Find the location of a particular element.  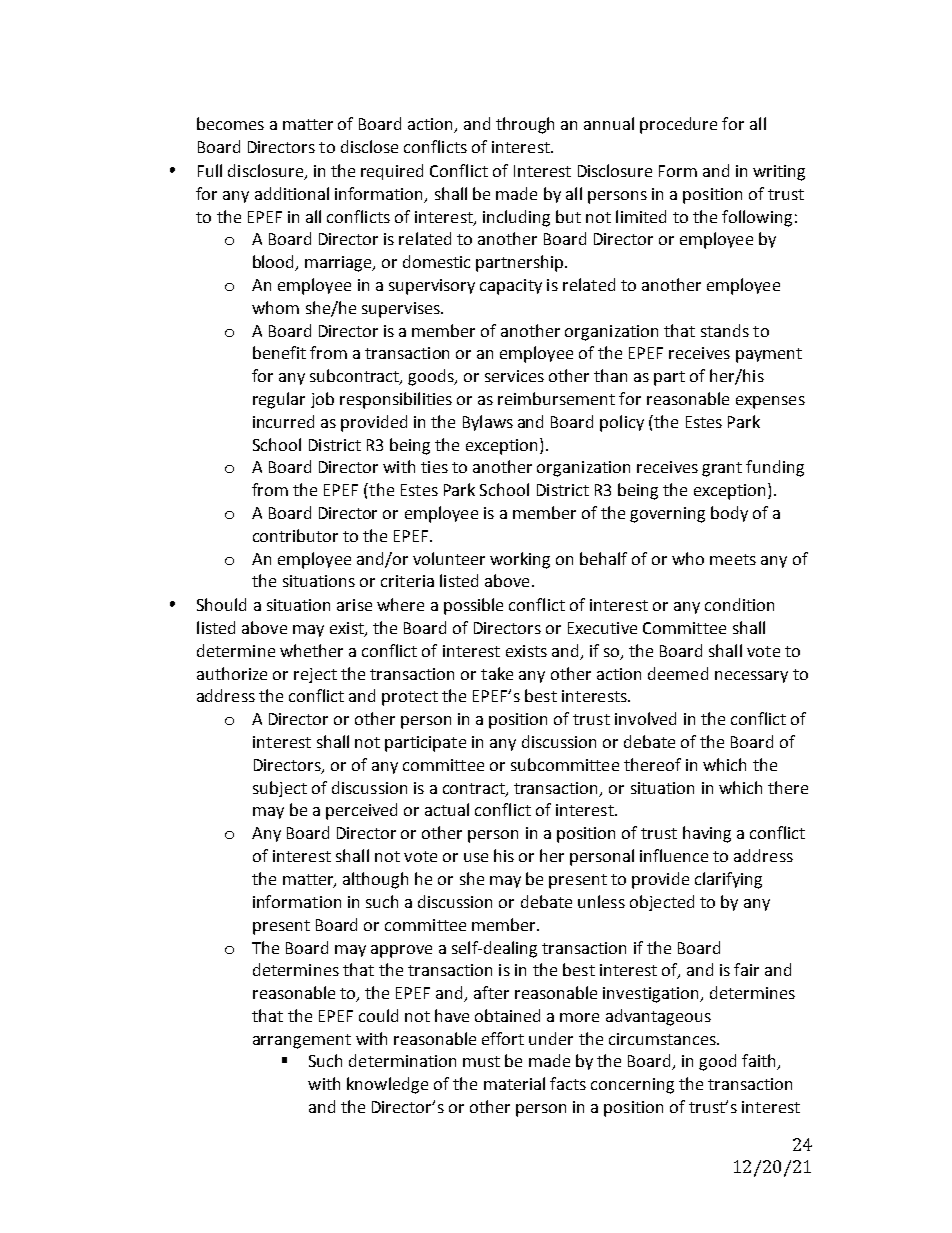

involved is located at coordinates (645, 718).
